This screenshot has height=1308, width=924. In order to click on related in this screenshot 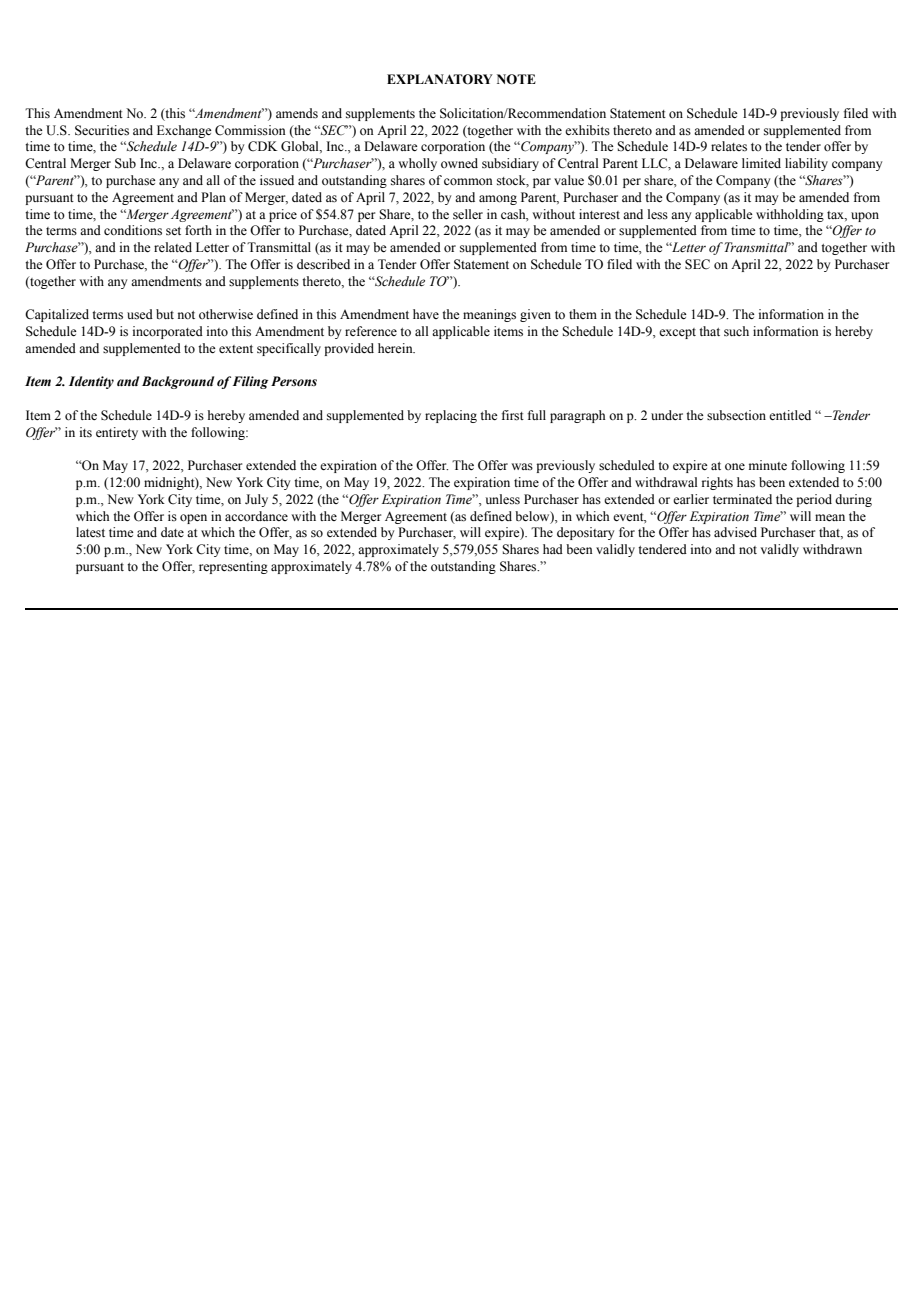, I will do `click(173, 247)`.
